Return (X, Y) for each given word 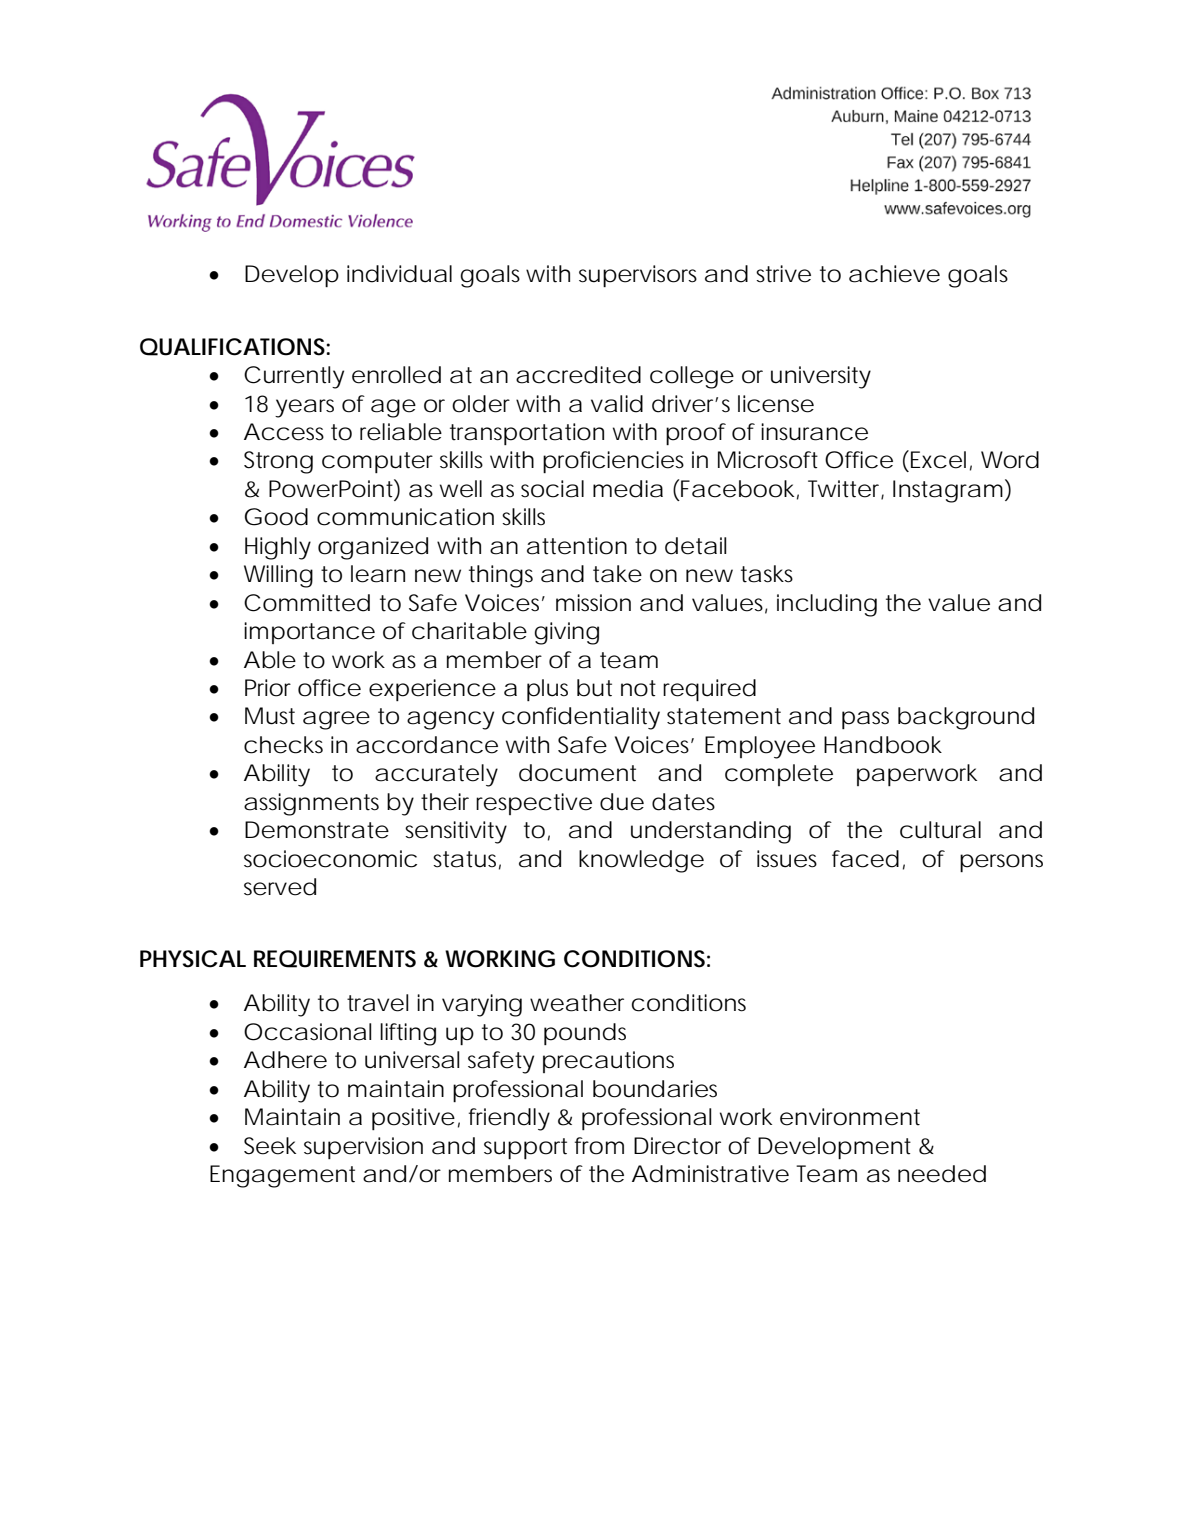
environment (850, 1117)
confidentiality (581, 718)
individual (399, 274)
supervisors (638, 276)
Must (270, 716)
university (821, 377)
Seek (270, 1146)
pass (865, 720)
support (525, 1148)
